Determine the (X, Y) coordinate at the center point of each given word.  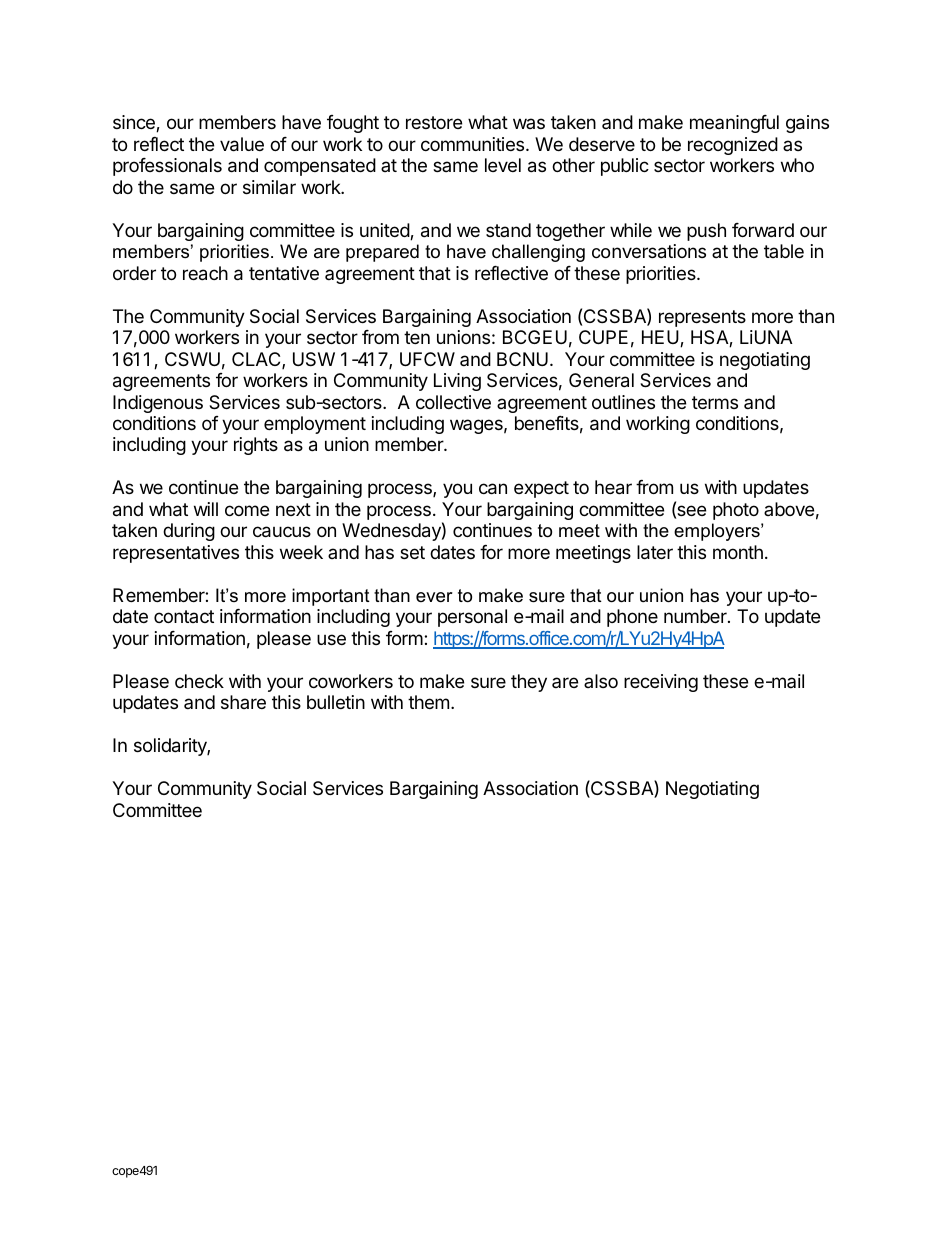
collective (453, 402)
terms (715, 402)
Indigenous (158, 404)
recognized (733, 146)
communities (474, 144)
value (242, 144)
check (199, 681)
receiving (661, 683)
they (529, 683)
